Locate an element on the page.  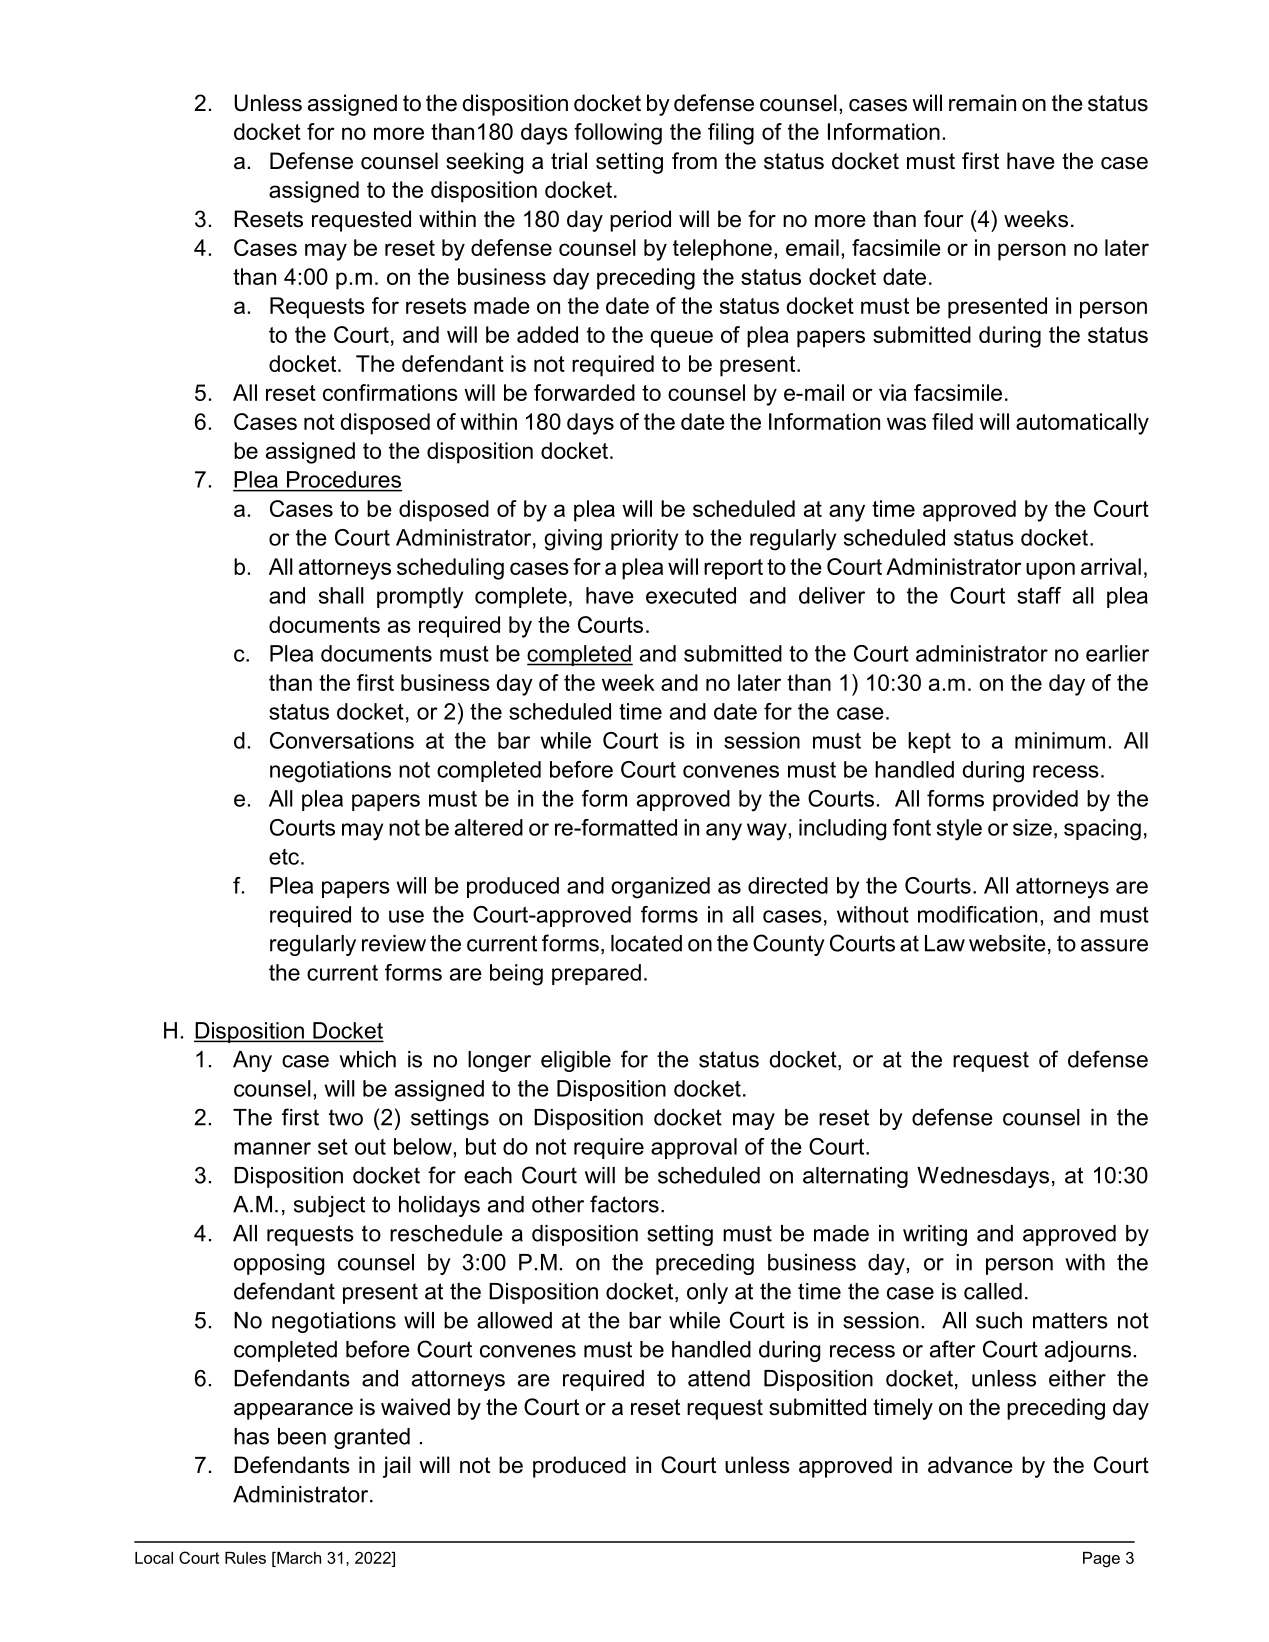
size is located at coordinates (1032, 827).
